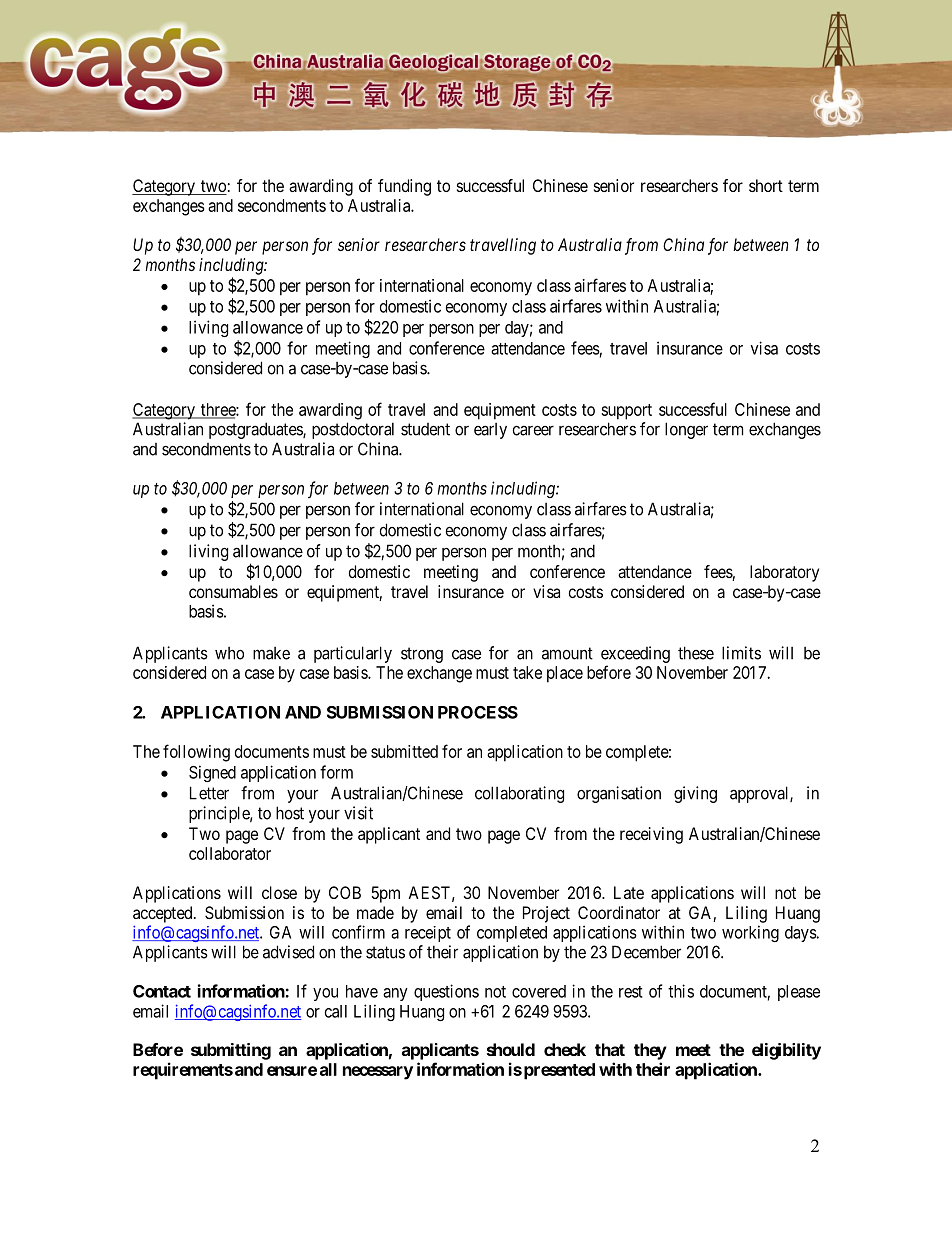 The width and height of the image is (952, 1233). Describe the element at coordinates (786, 1051) in the image. I see `eligibility` at that location.
